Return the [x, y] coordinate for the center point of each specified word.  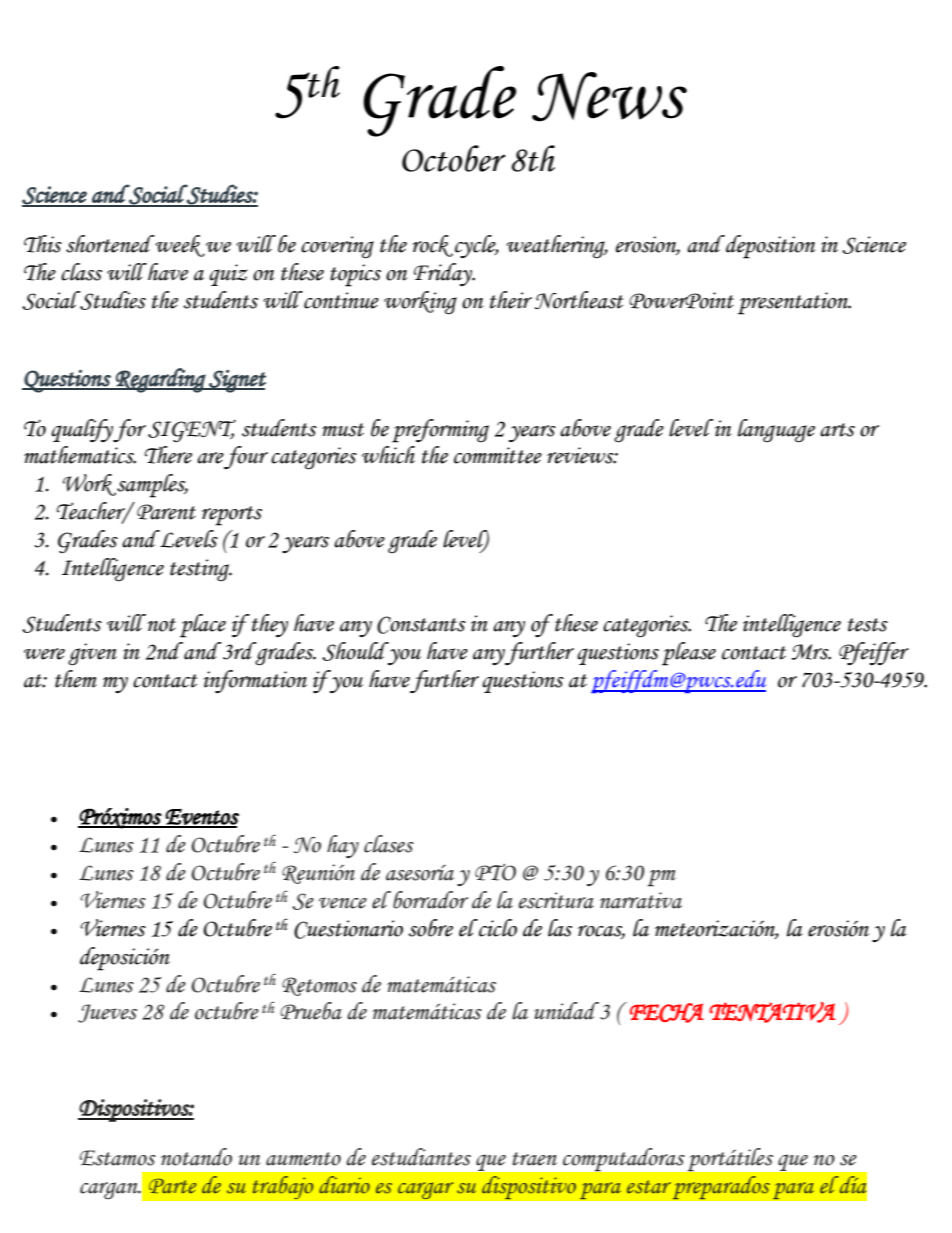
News [609, 97]
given [92, 654]
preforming [440, 431]
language [776, 431]
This [43, 244]
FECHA [667, 1013]
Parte [172, 1186]
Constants [421, 625]
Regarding [161, 380]
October [454, 158]
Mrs [811, 652]
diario [344, 1185]
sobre [431, 928]
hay [343, 846]
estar [649, 1187]
